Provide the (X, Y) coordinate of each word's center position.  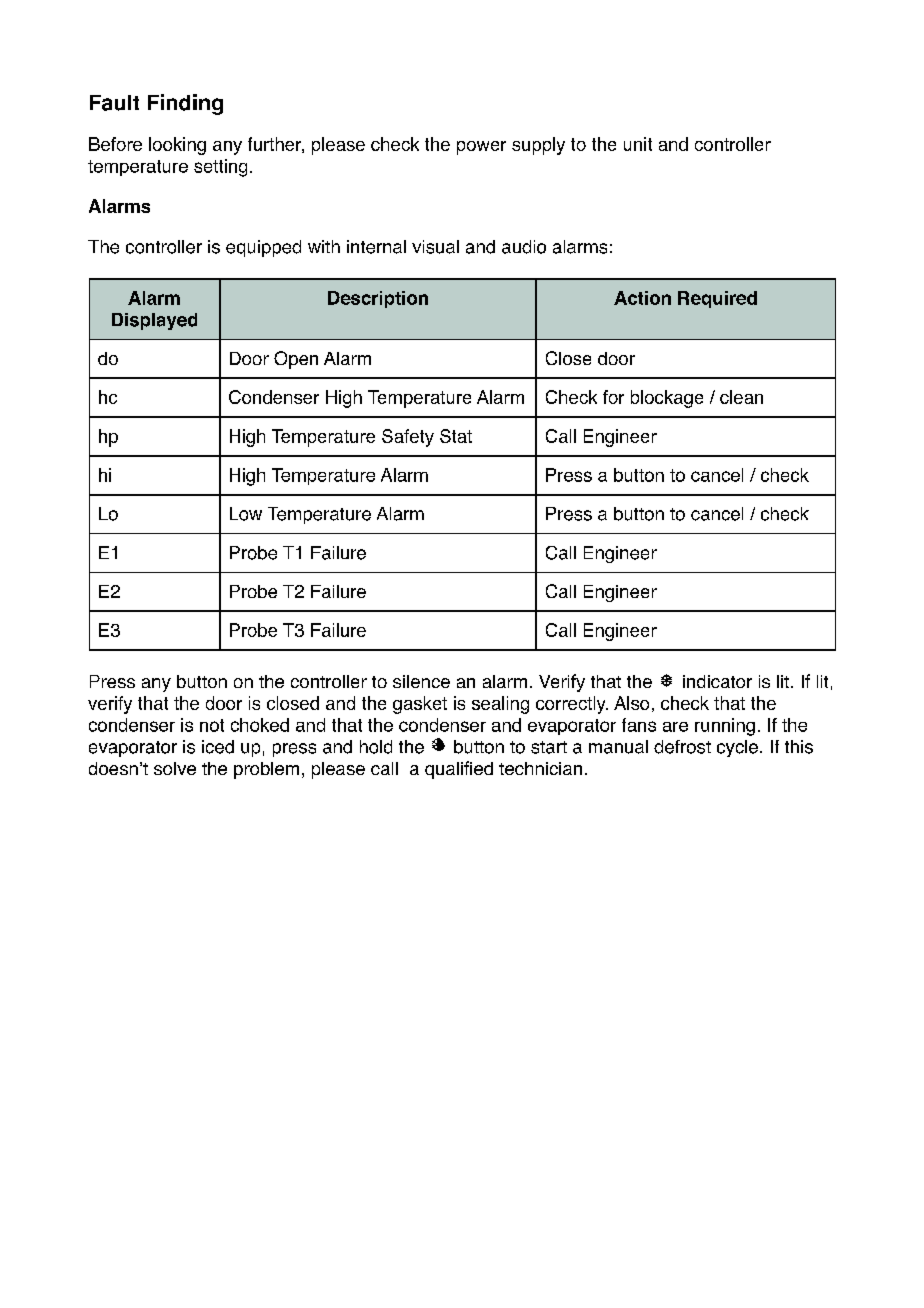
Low (246, 514)
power (481, 148)
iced (218, 747)
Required (717, 299)
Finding (185, 104)
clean (741, 397)
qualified (459, 770)
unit (638, 144)
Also (631, 703)
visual (435, 247)
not (212, 725)
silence (421, 681)
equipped (263, 248)
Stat (456, 436)
